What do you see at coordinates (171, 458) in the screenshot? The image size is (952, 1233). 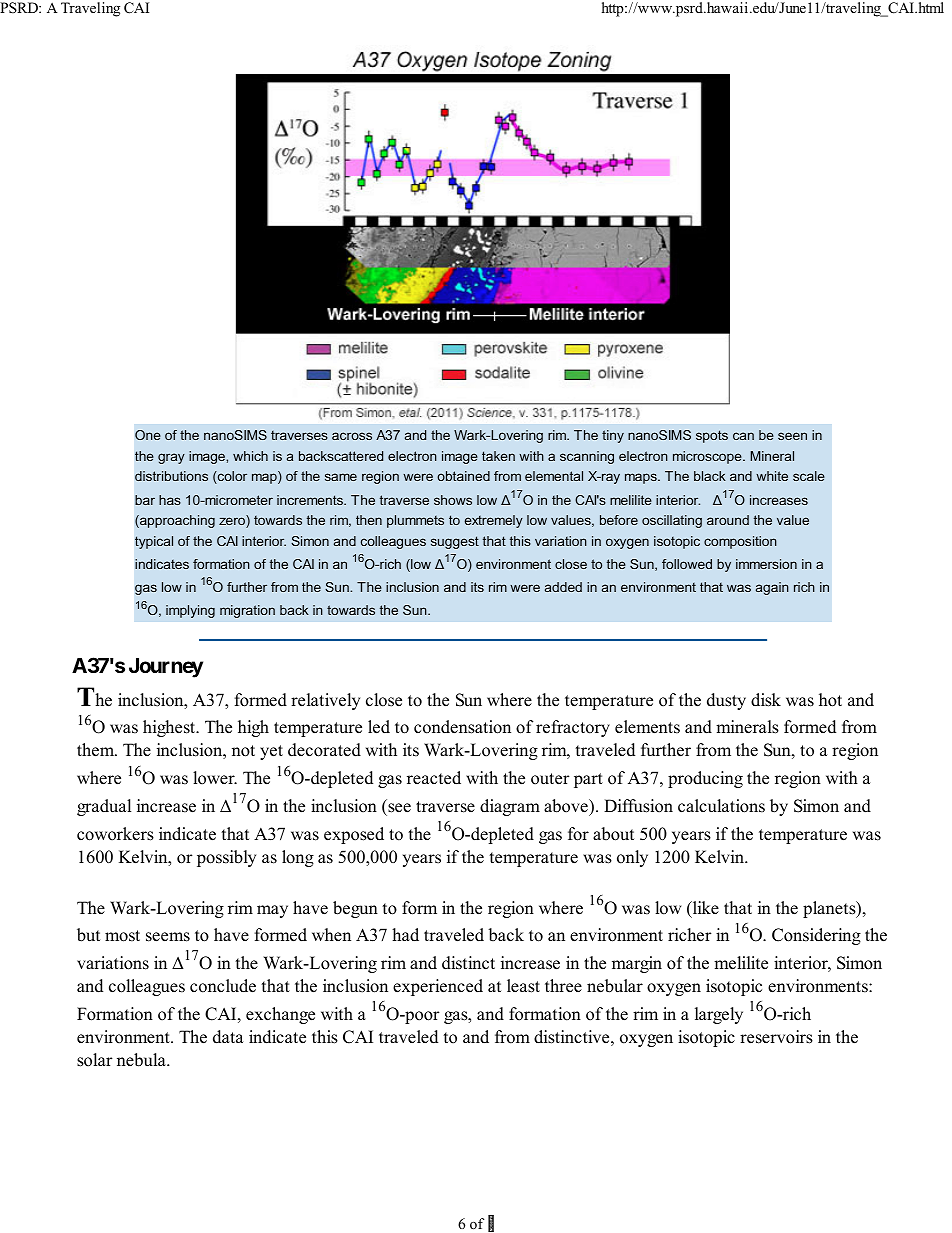 I see `gray` at bounding box center [171, 458].
